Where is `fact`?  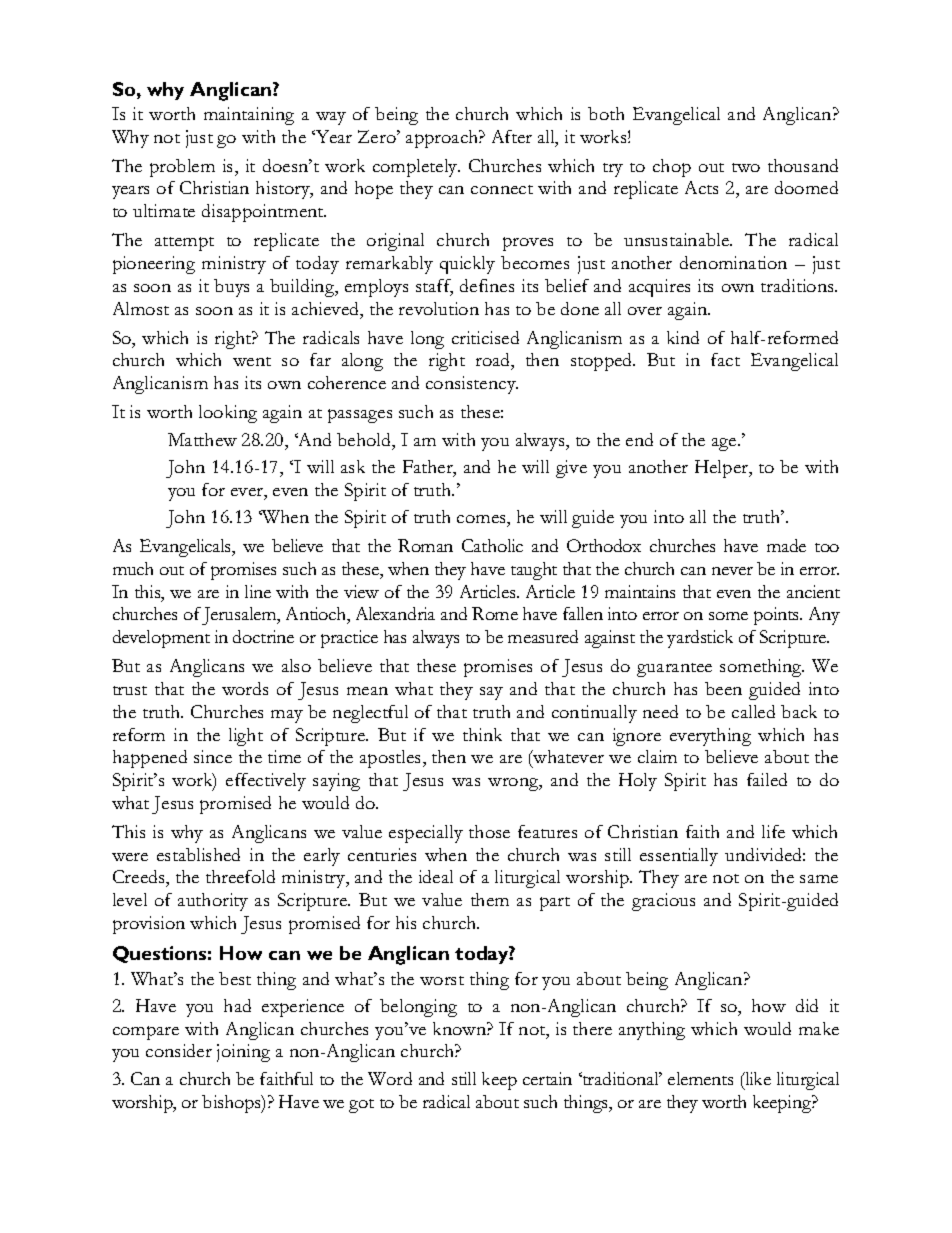
fact is located at coordinates (725, 359).
